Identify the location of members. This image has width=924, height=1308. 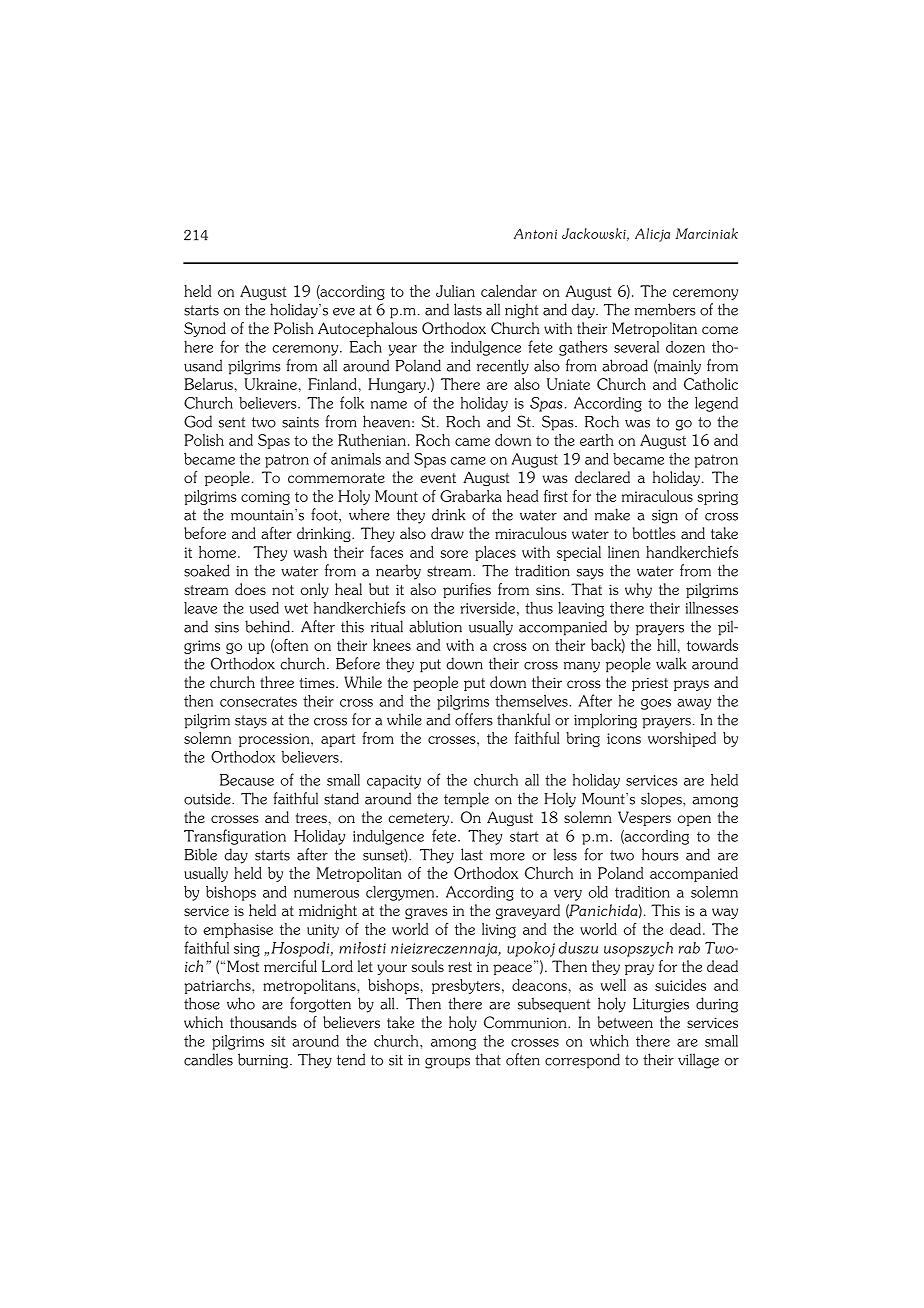
(665, 309).
